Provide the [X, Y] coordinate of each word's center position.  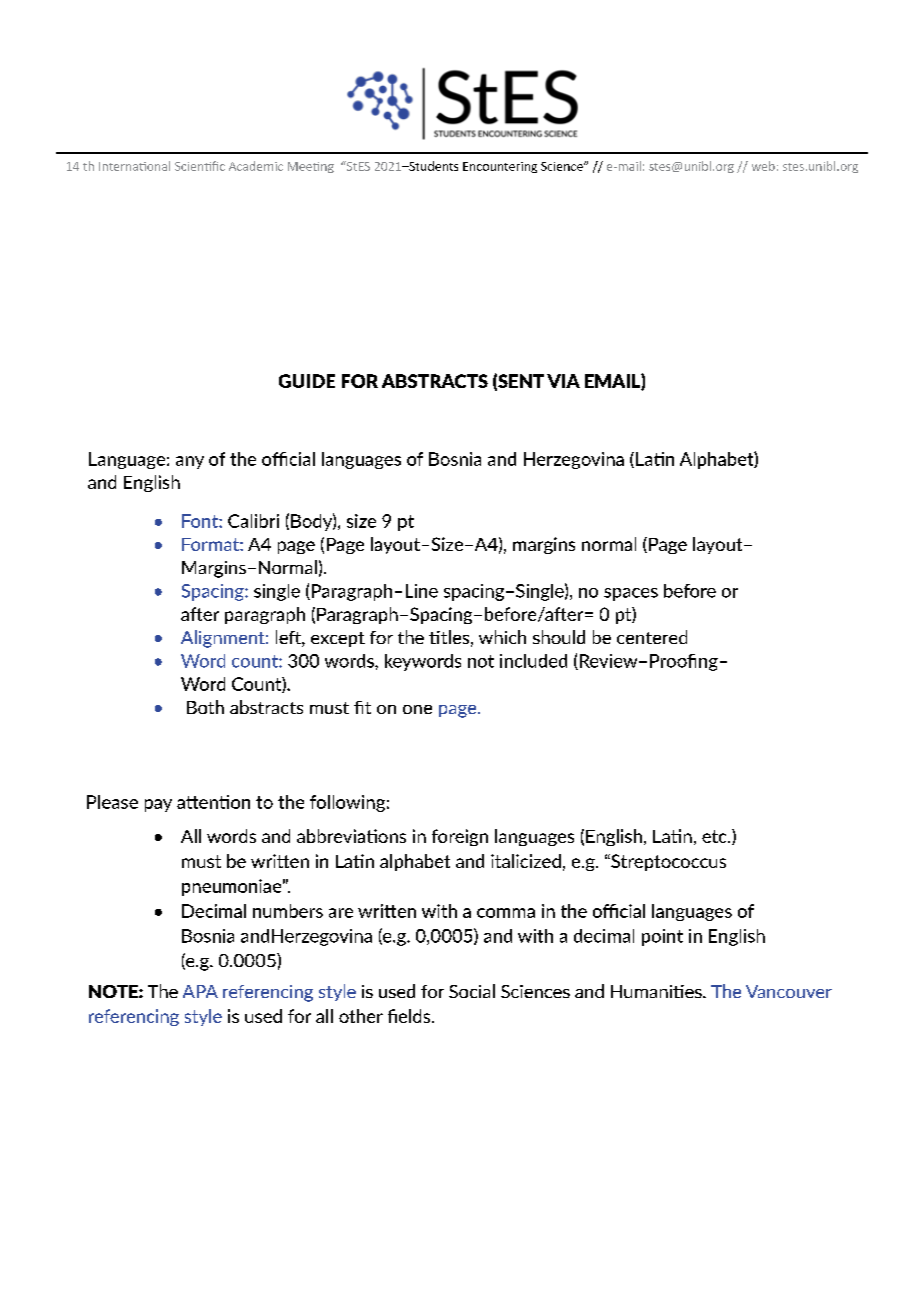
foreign [460, 837]
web [763, 166]
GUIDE [307, 381]
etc [715, 836]
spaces [631, 594]
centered [652, 637]
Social [472, 991]
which [502, 637]
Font [201, 521]
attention [213, 802]
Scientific [200, 166]
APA [200, 991]
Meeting [311, 167]
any [190, 462]
